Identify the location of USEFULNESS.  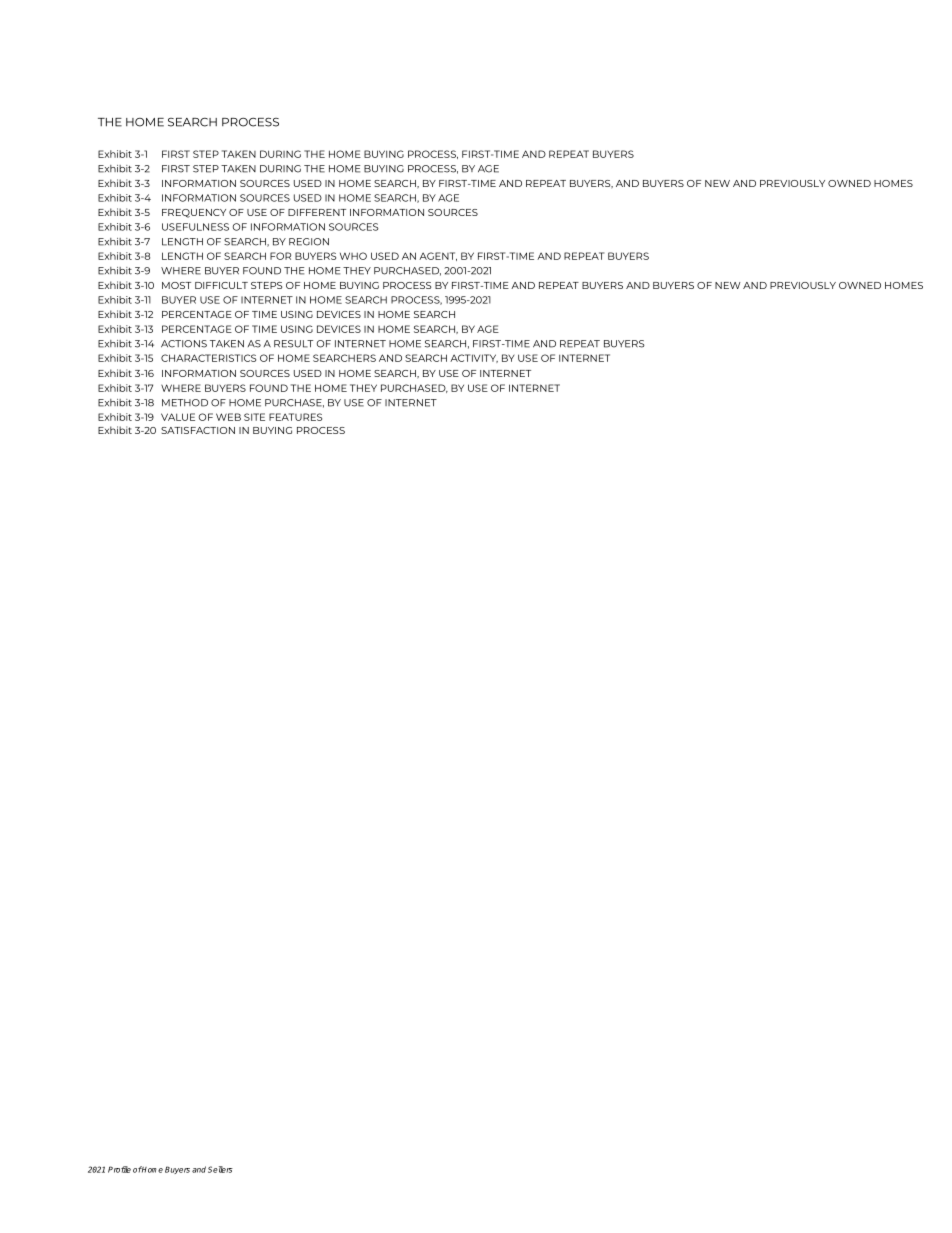
(195, 227).
